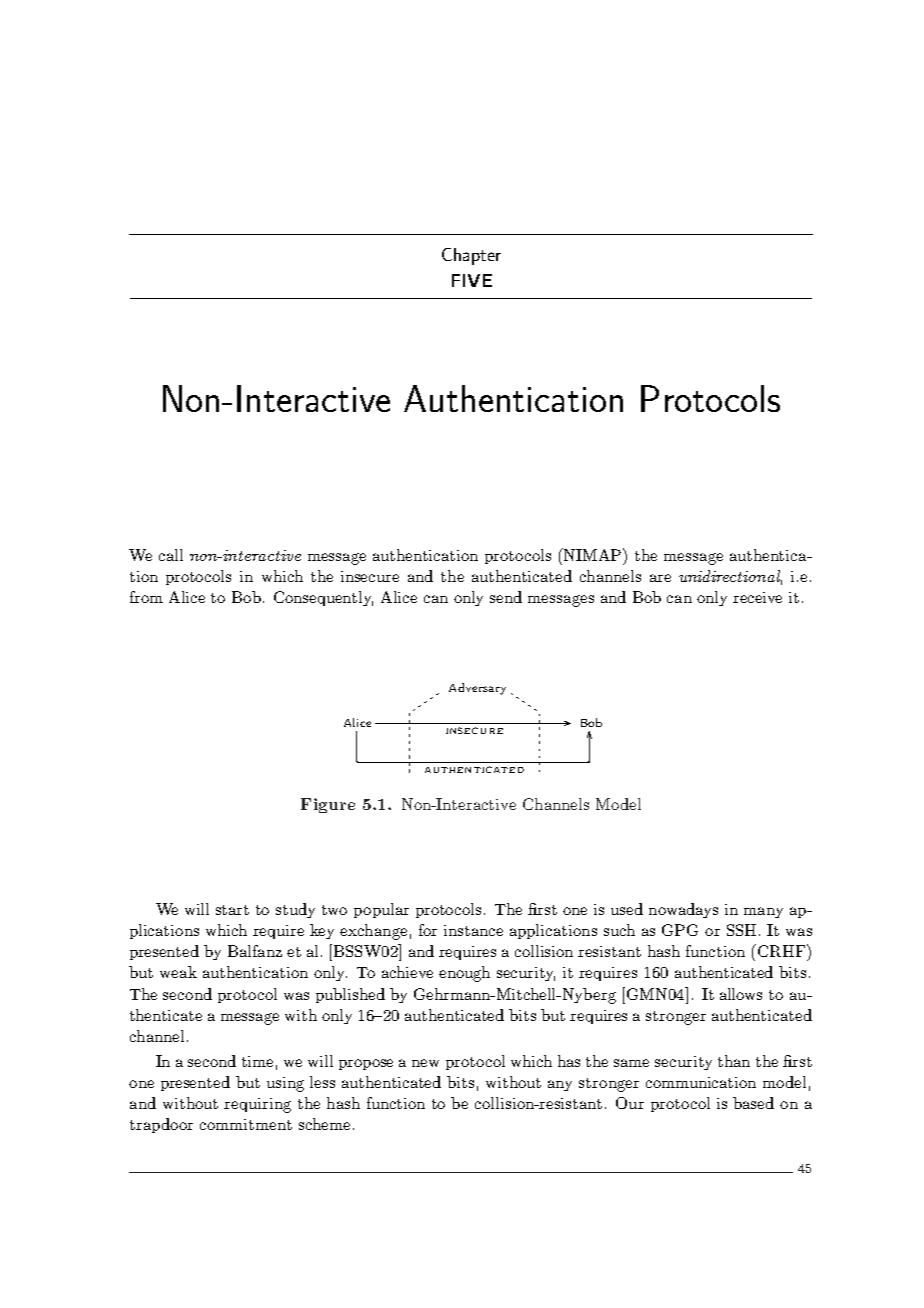  What do you see at coordinates (471, 256) in the screenshot?
I see `Chapter` at bounding box center [471, 256].
